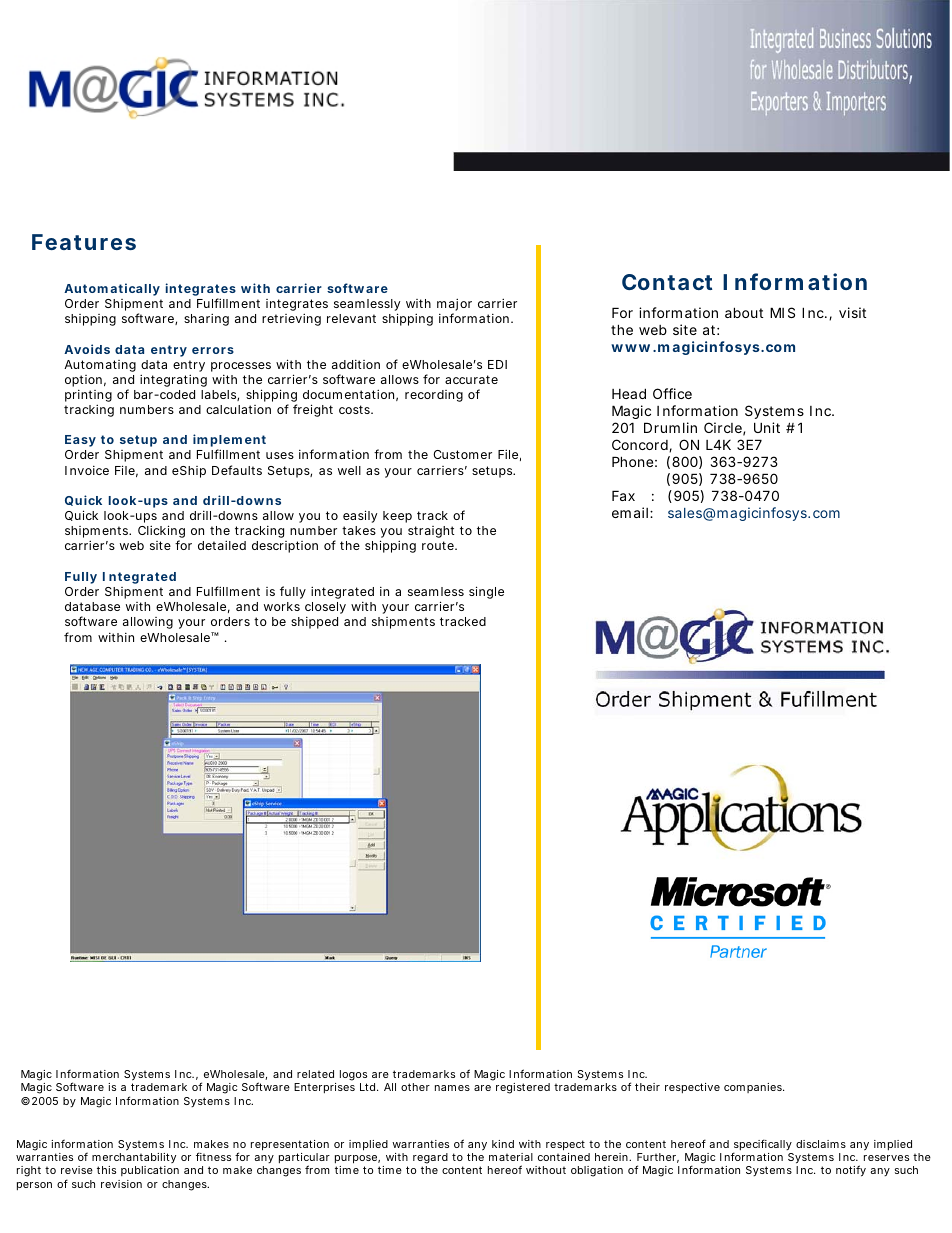 This screenshot has width=952, height=1233. I want to click on Automatically, so click(112, 289).
